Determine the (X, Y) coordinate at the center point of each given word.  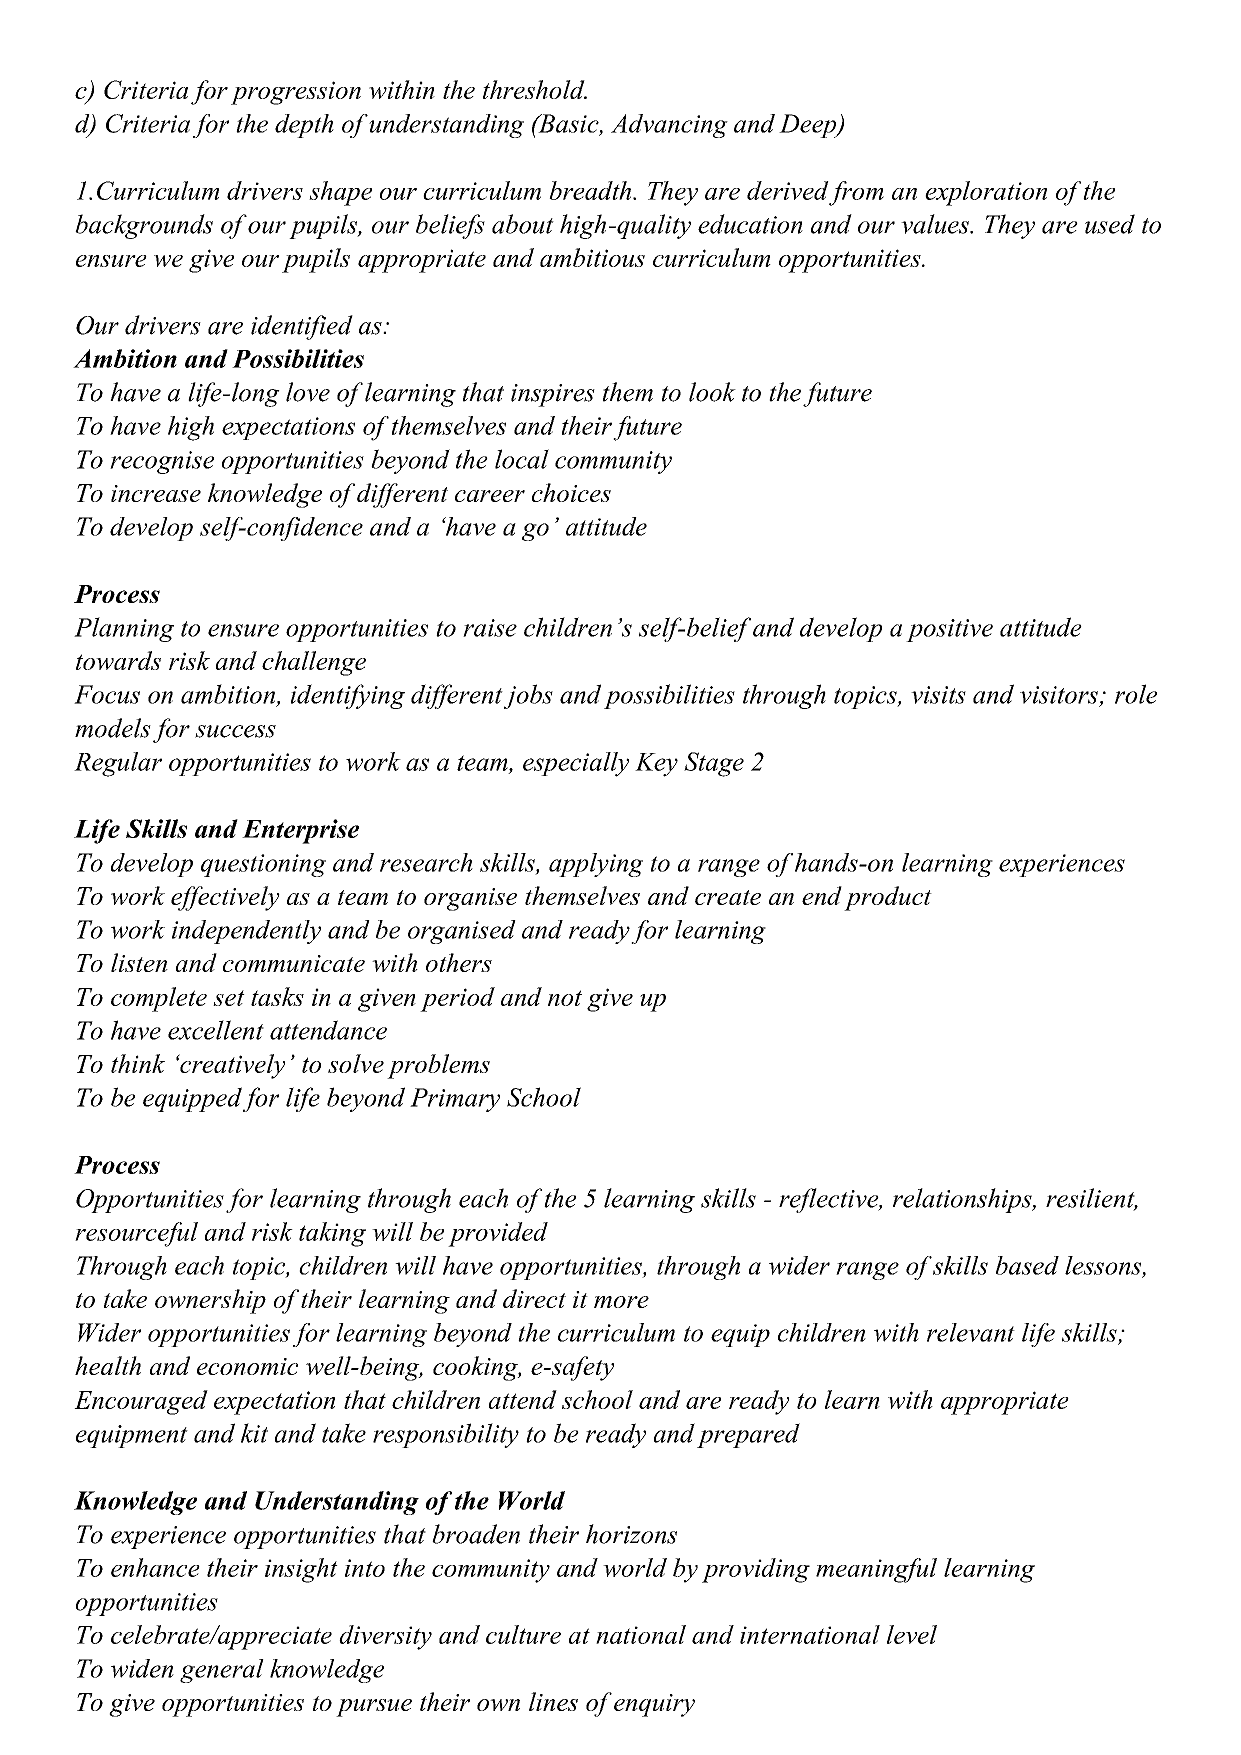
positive (949, 630)
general (222, 1671)
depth (304, 126)
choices (571, 492)
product (888, 898)
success (235, 731)
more (621, 1302)
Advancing (669, 126)
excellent (216, 1030)
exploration (986, 193)
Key (656, 765)
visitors (1059, 695)
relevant (971, 1332)
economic (247, 1366)
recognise (162, 462)
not (565, 998)
